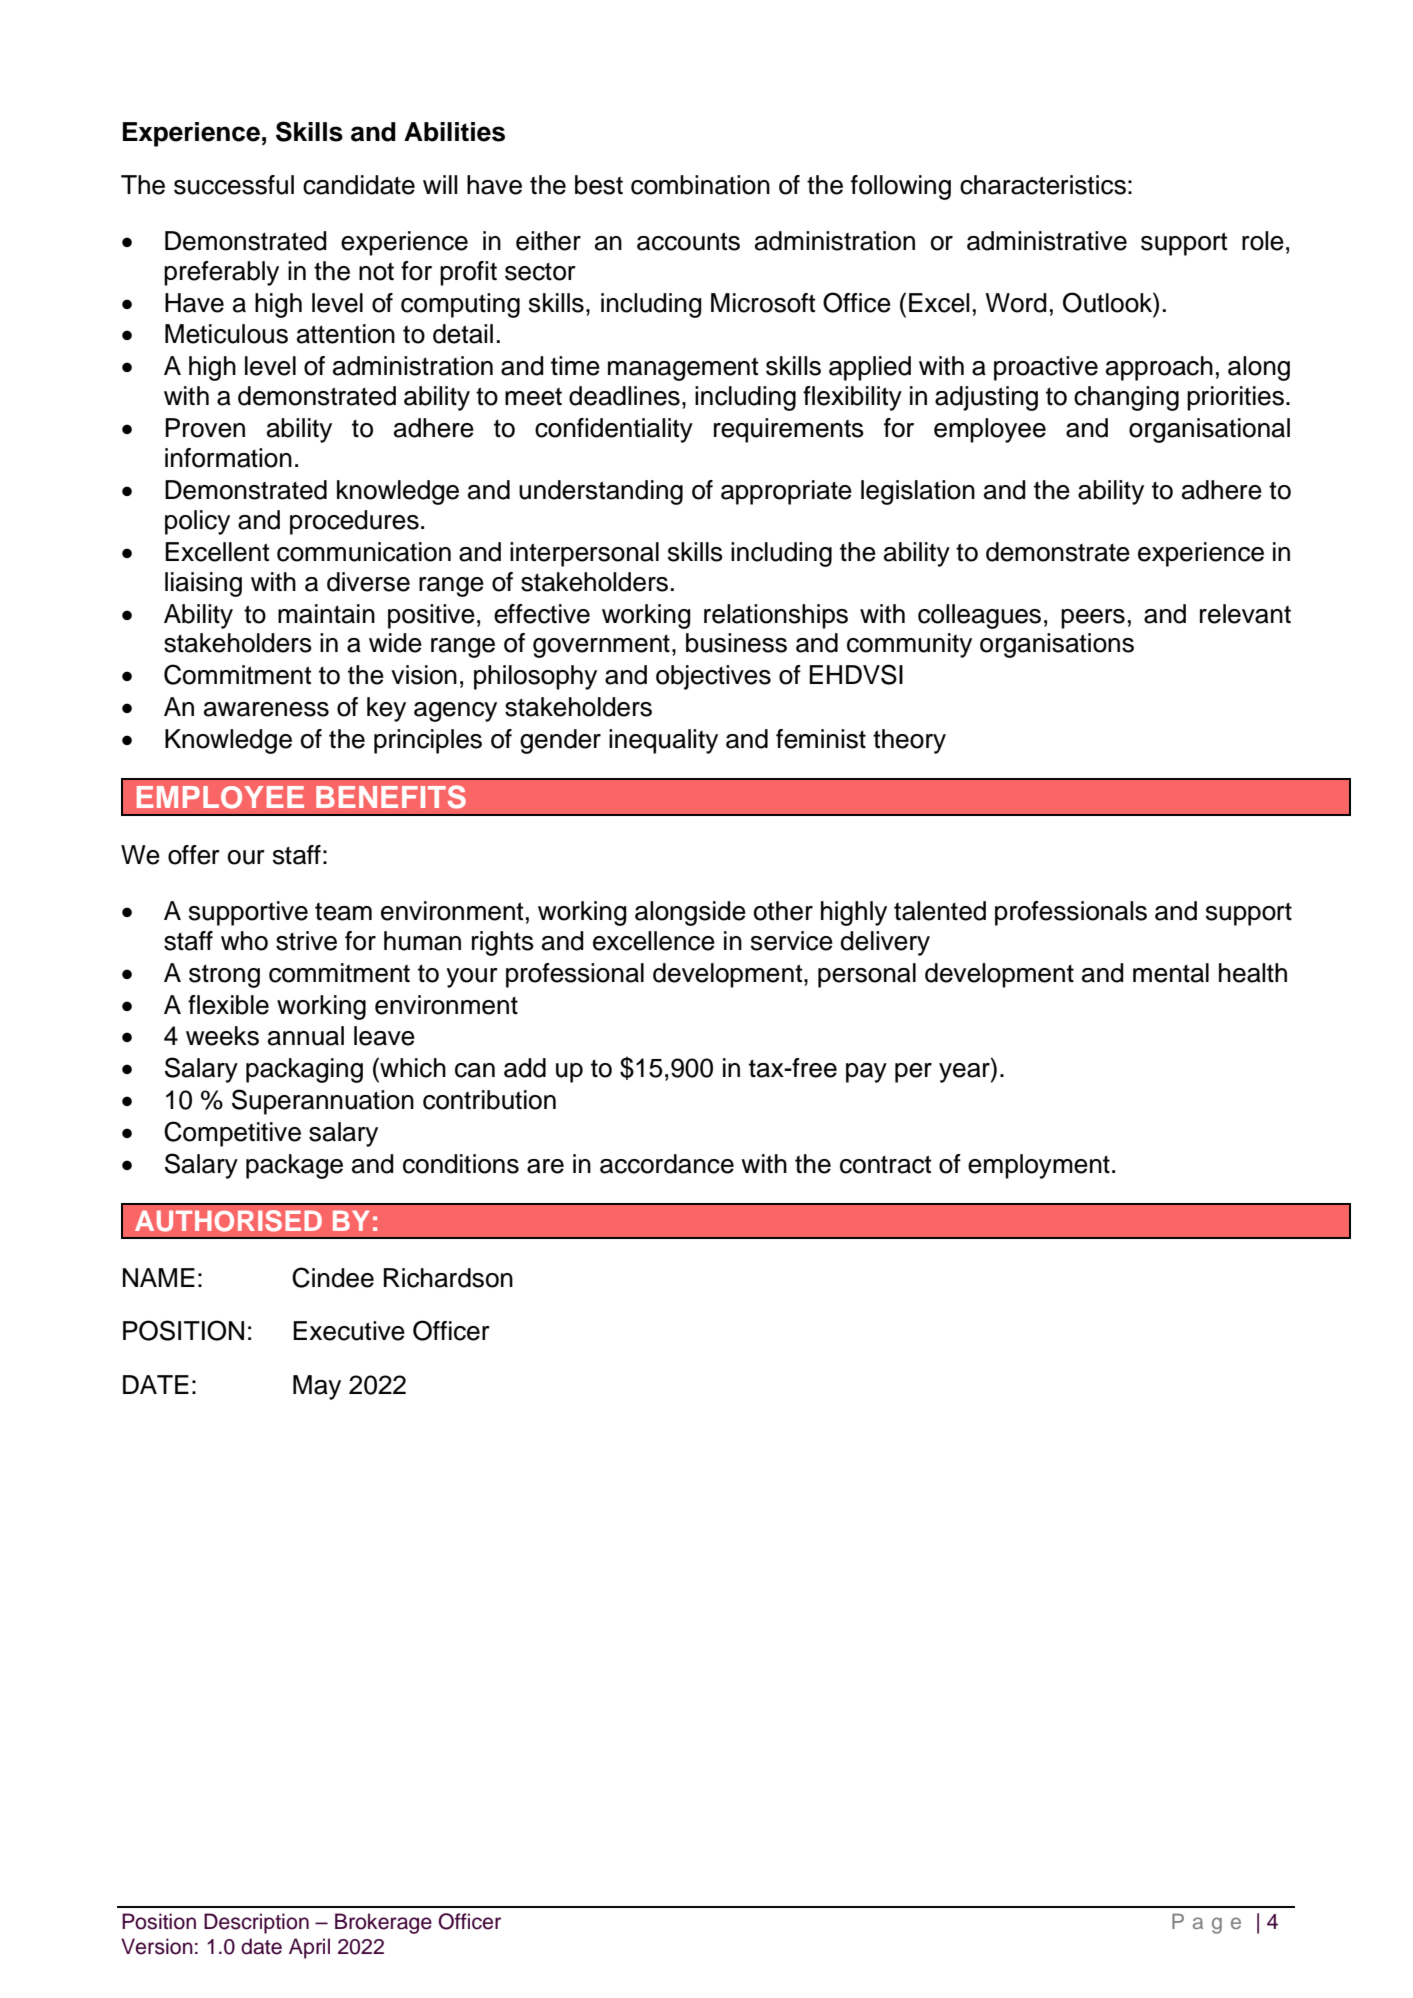 Image resolution: width=1413 pixels, height=1998 pixels. Describe the element at coordinates (306, 1036) in the image. I see `annual` at that location.
